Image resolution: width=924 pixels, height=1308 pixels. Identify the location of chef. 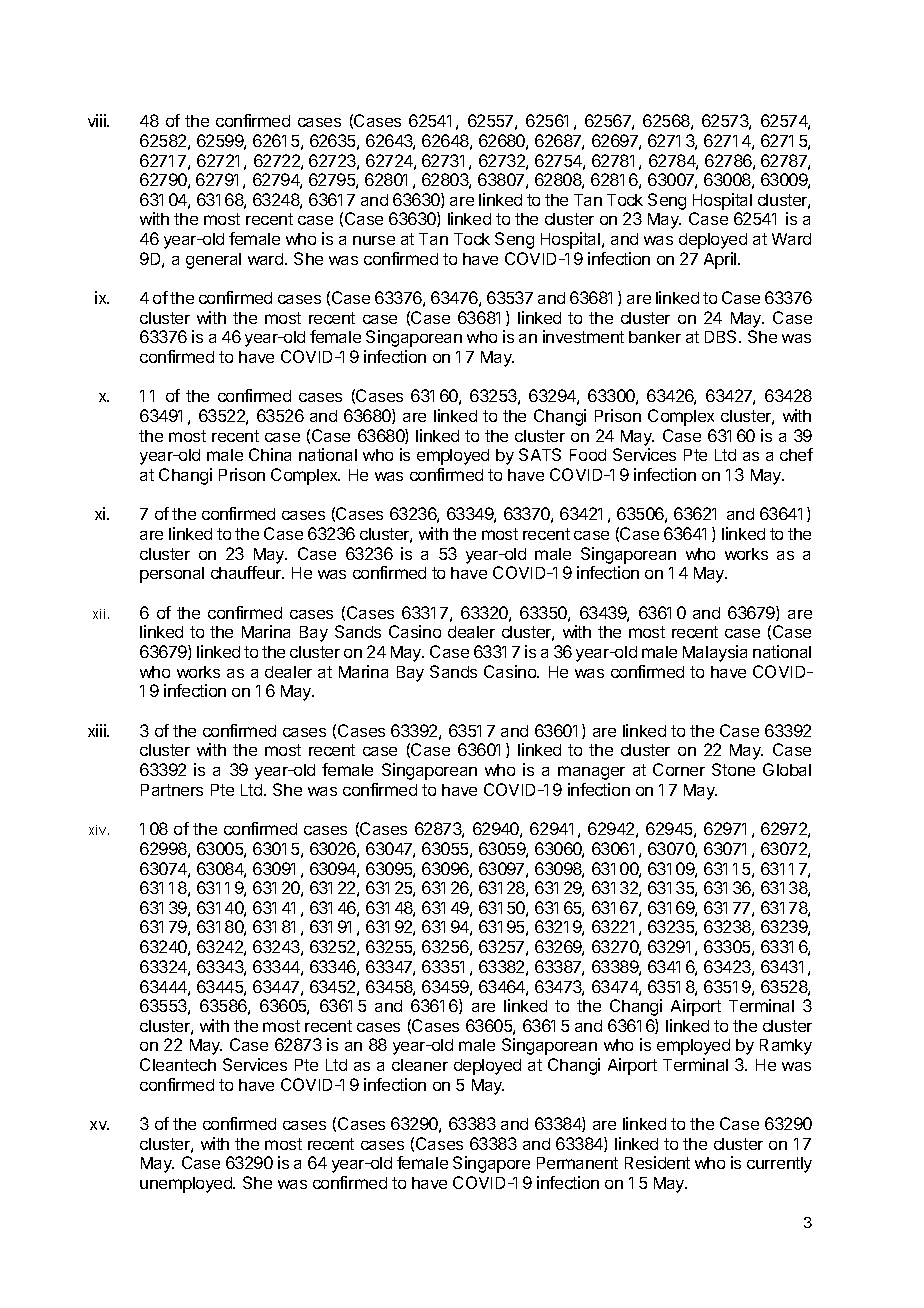
(796, 454).
